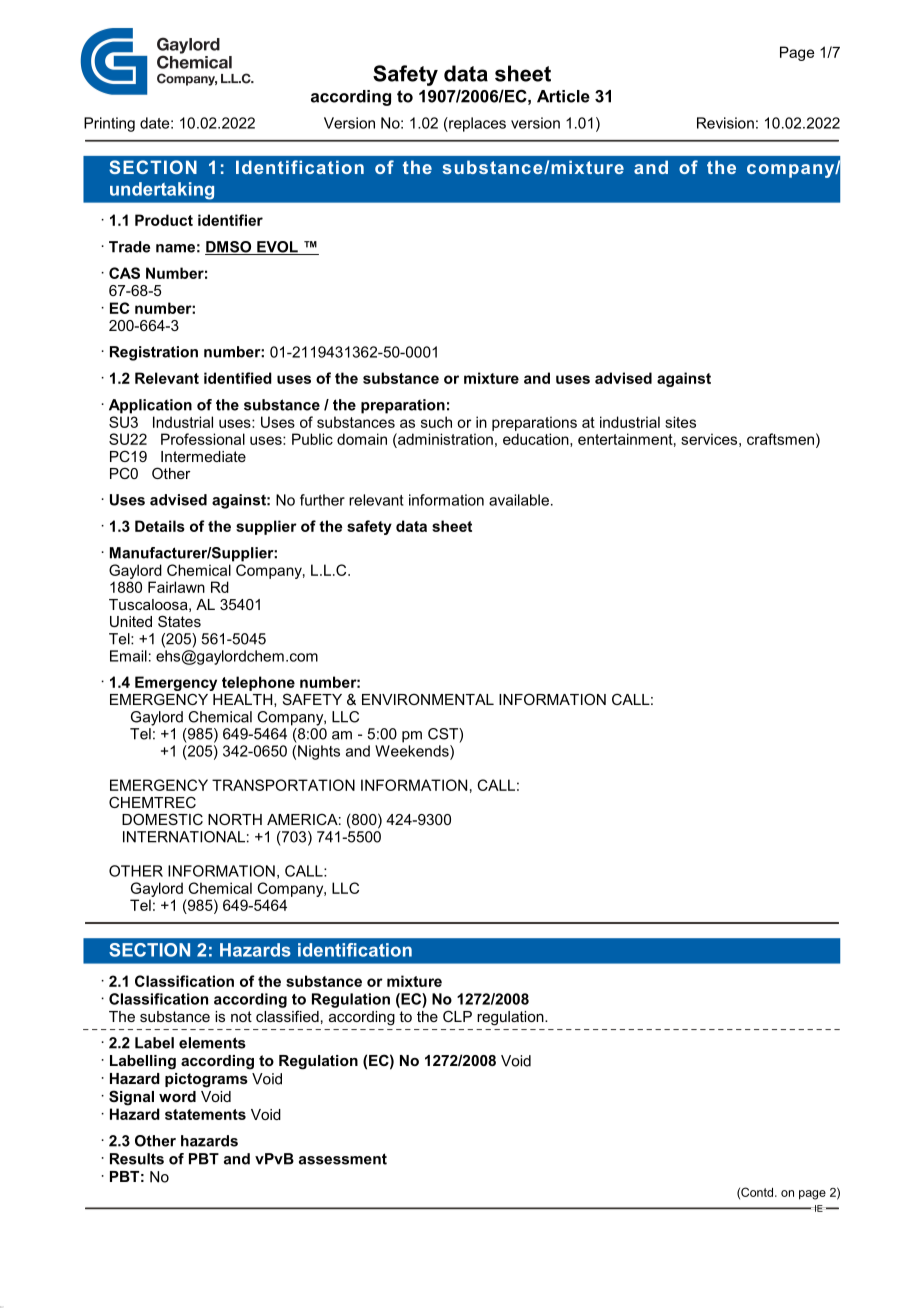 Image resolution: width=924 pixels, height=1308 pixels. What do you see at coordinates (519, 500) in the page?
I see `available` at bounding box center [519, 500].
